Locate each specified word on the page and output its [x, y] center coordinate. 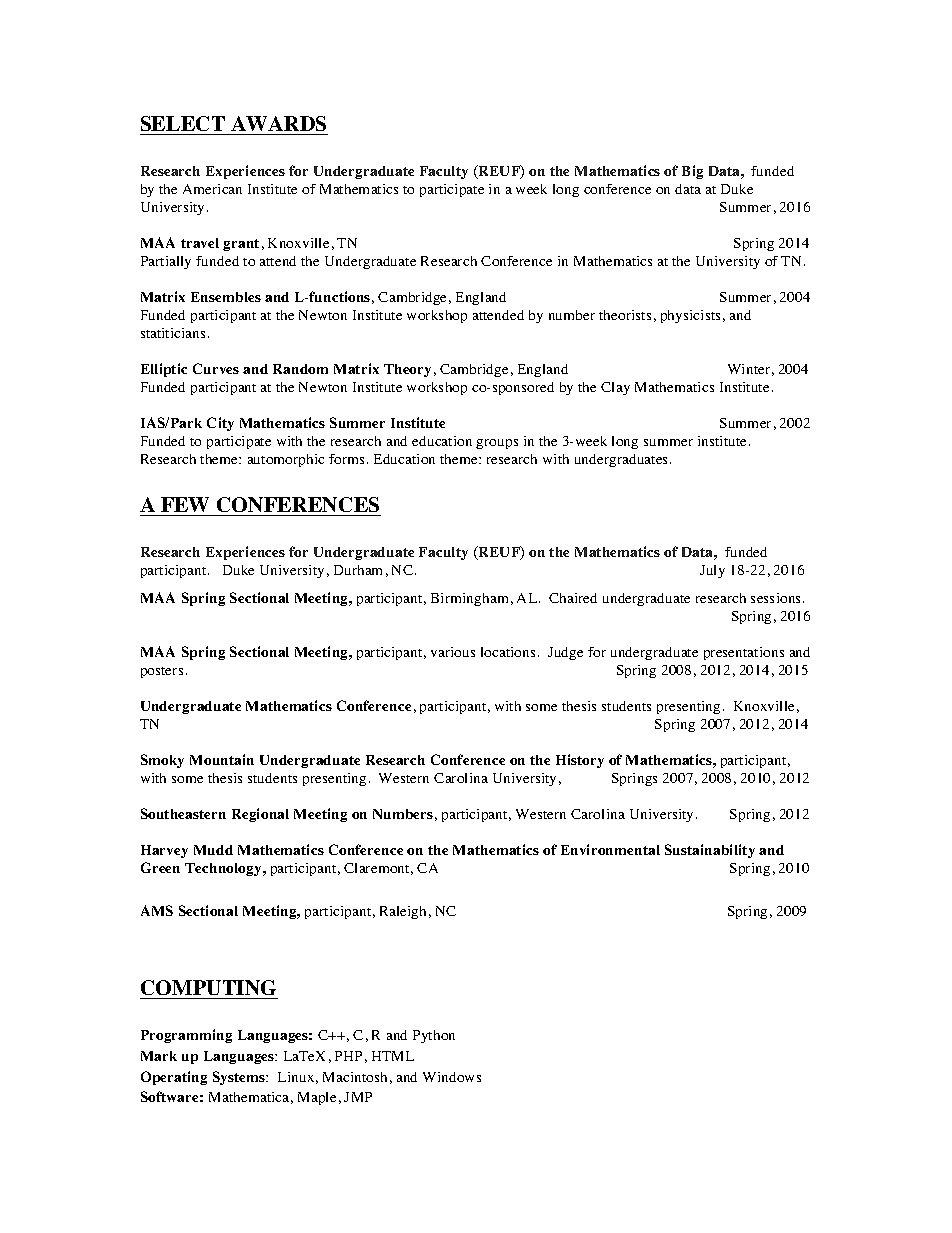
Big [692, 172]
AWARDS [278, 123]
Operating [174, 1078]
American [212, 189]
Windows [452, 1077]
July [712, 571]
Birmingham [469, 599]
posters [162, 672]
